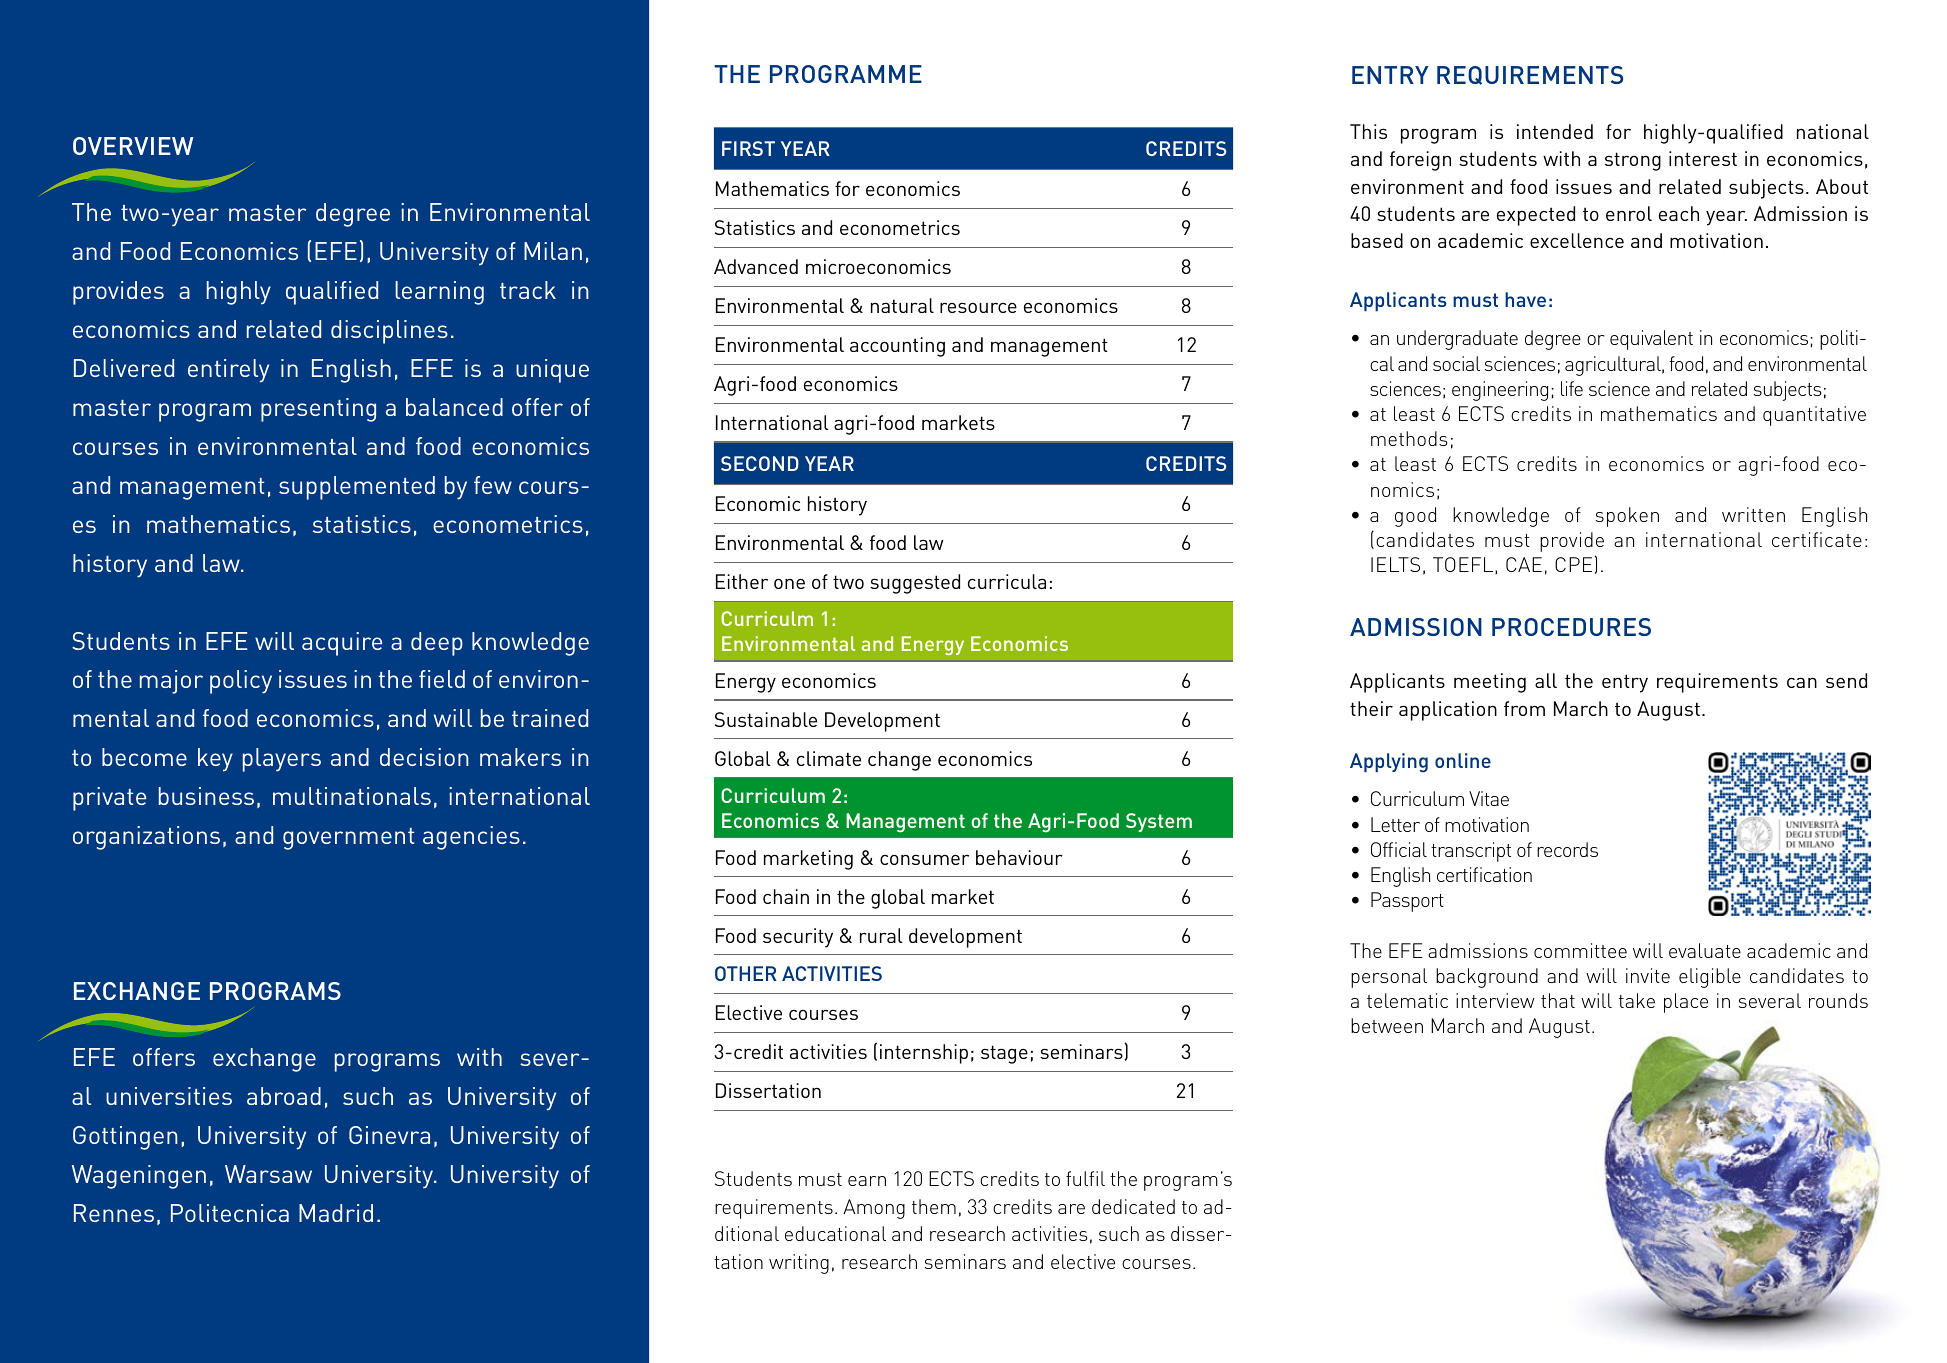  What do you see at coordinates (1546, 680) in the screenshot?
I see `all` at bounding box center [1546, 680].
